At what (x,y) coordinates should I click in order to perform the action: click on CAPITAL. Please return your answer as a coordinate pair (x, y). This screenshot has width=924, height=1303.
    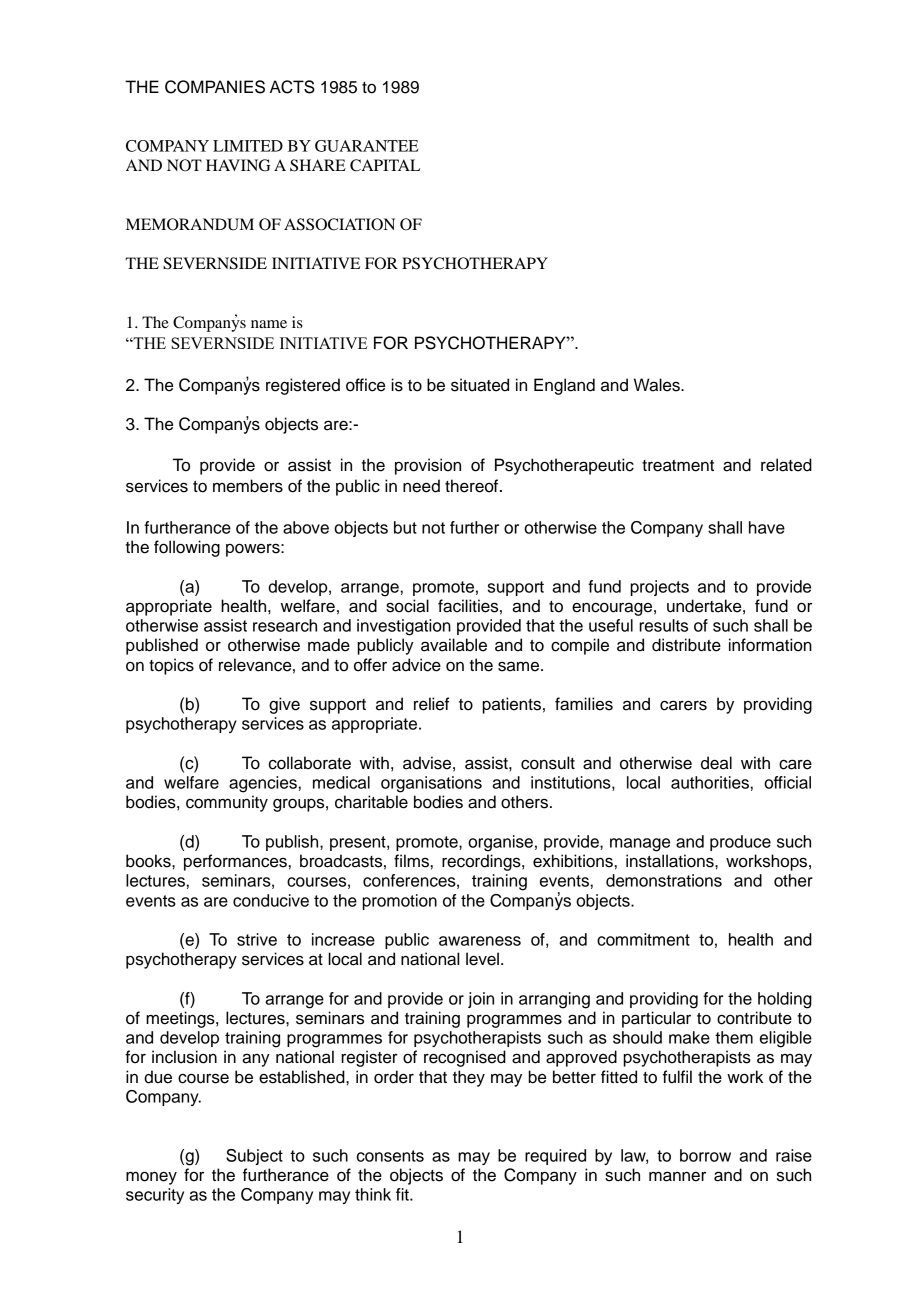
    Looking at the image, I should click on (385, 165).
